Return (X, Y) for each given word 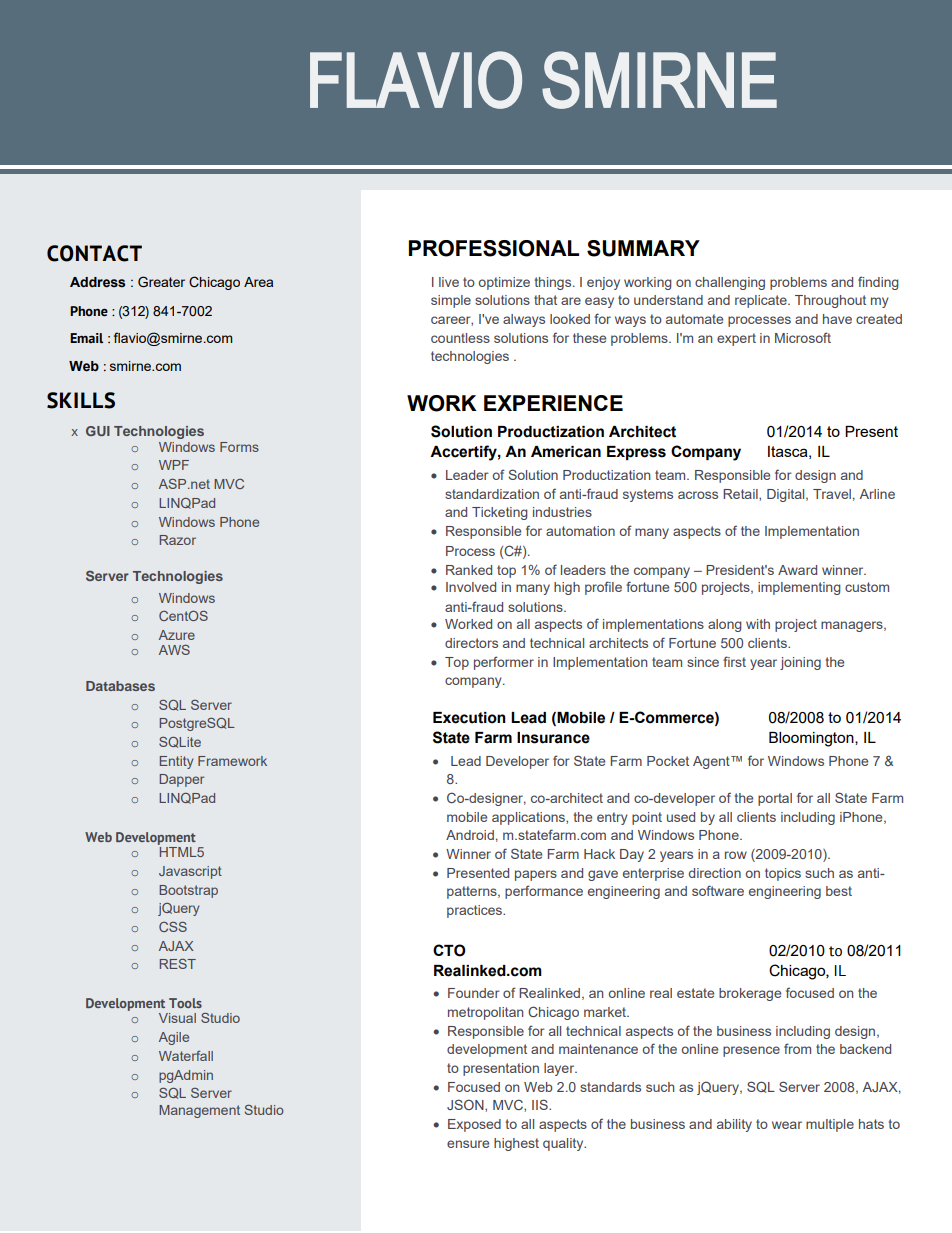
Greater (161, 282)
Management (199, 1111)
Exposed (474, 1125)
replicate (762, 301)
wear (787, 1125)
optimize (504, 283)
